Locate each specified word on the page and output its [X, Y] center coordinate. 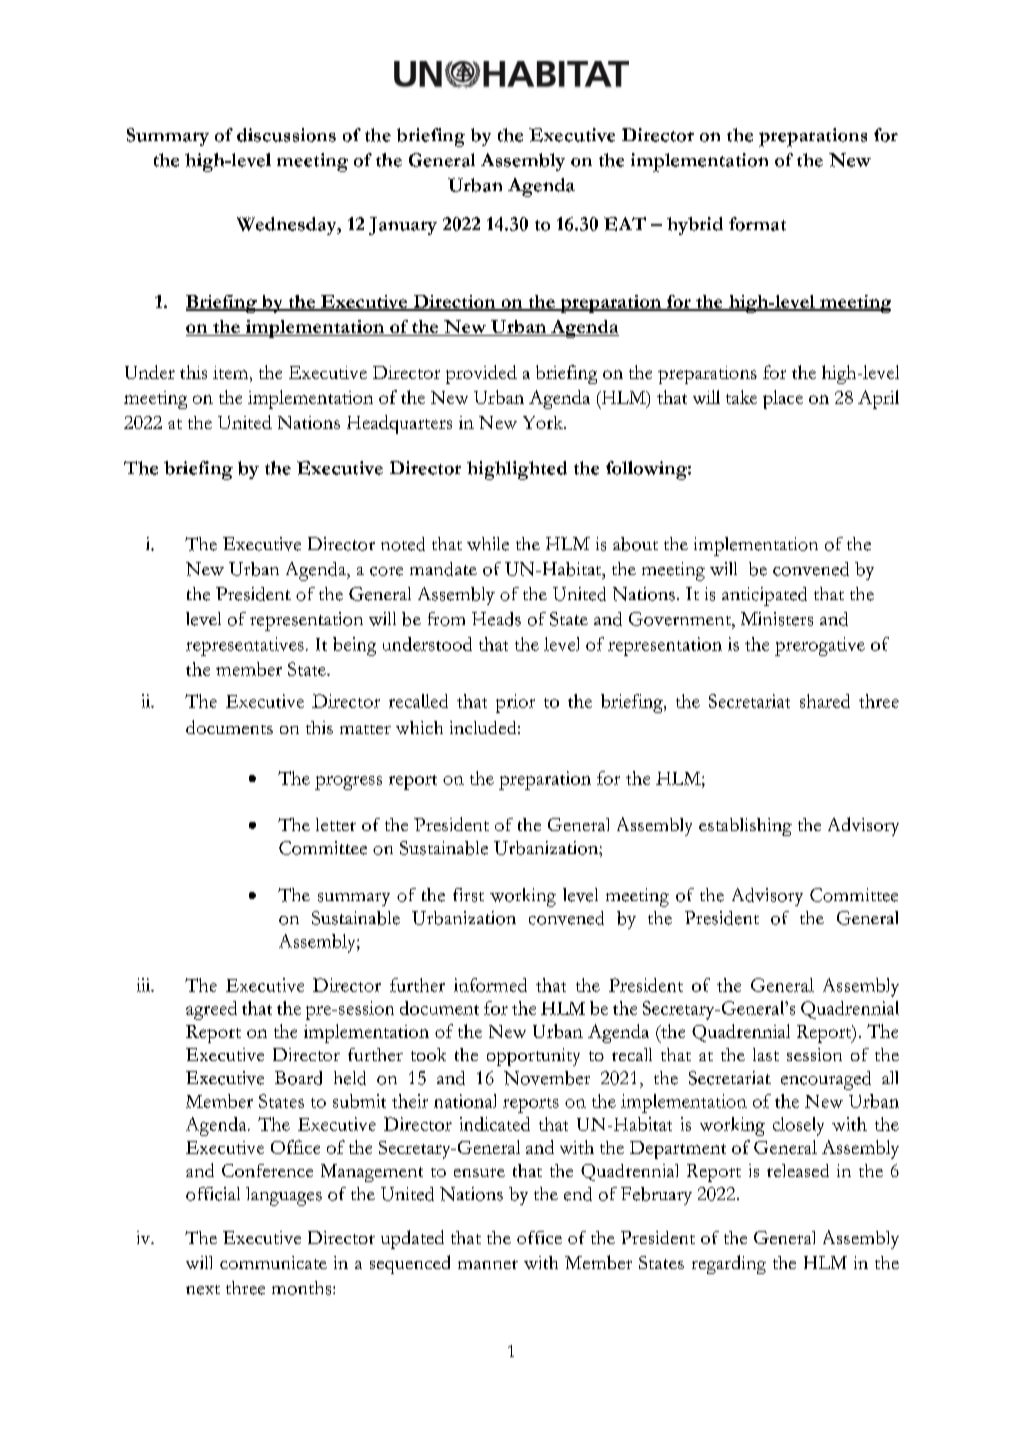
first [468, 895]
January [403, 226]
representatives [245, 646]
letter [336, 824]
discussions [286, 135]
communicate [273, 1262]
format [757, 224]
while [488, 544]
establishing [745, 827]
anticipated [764, 596]
